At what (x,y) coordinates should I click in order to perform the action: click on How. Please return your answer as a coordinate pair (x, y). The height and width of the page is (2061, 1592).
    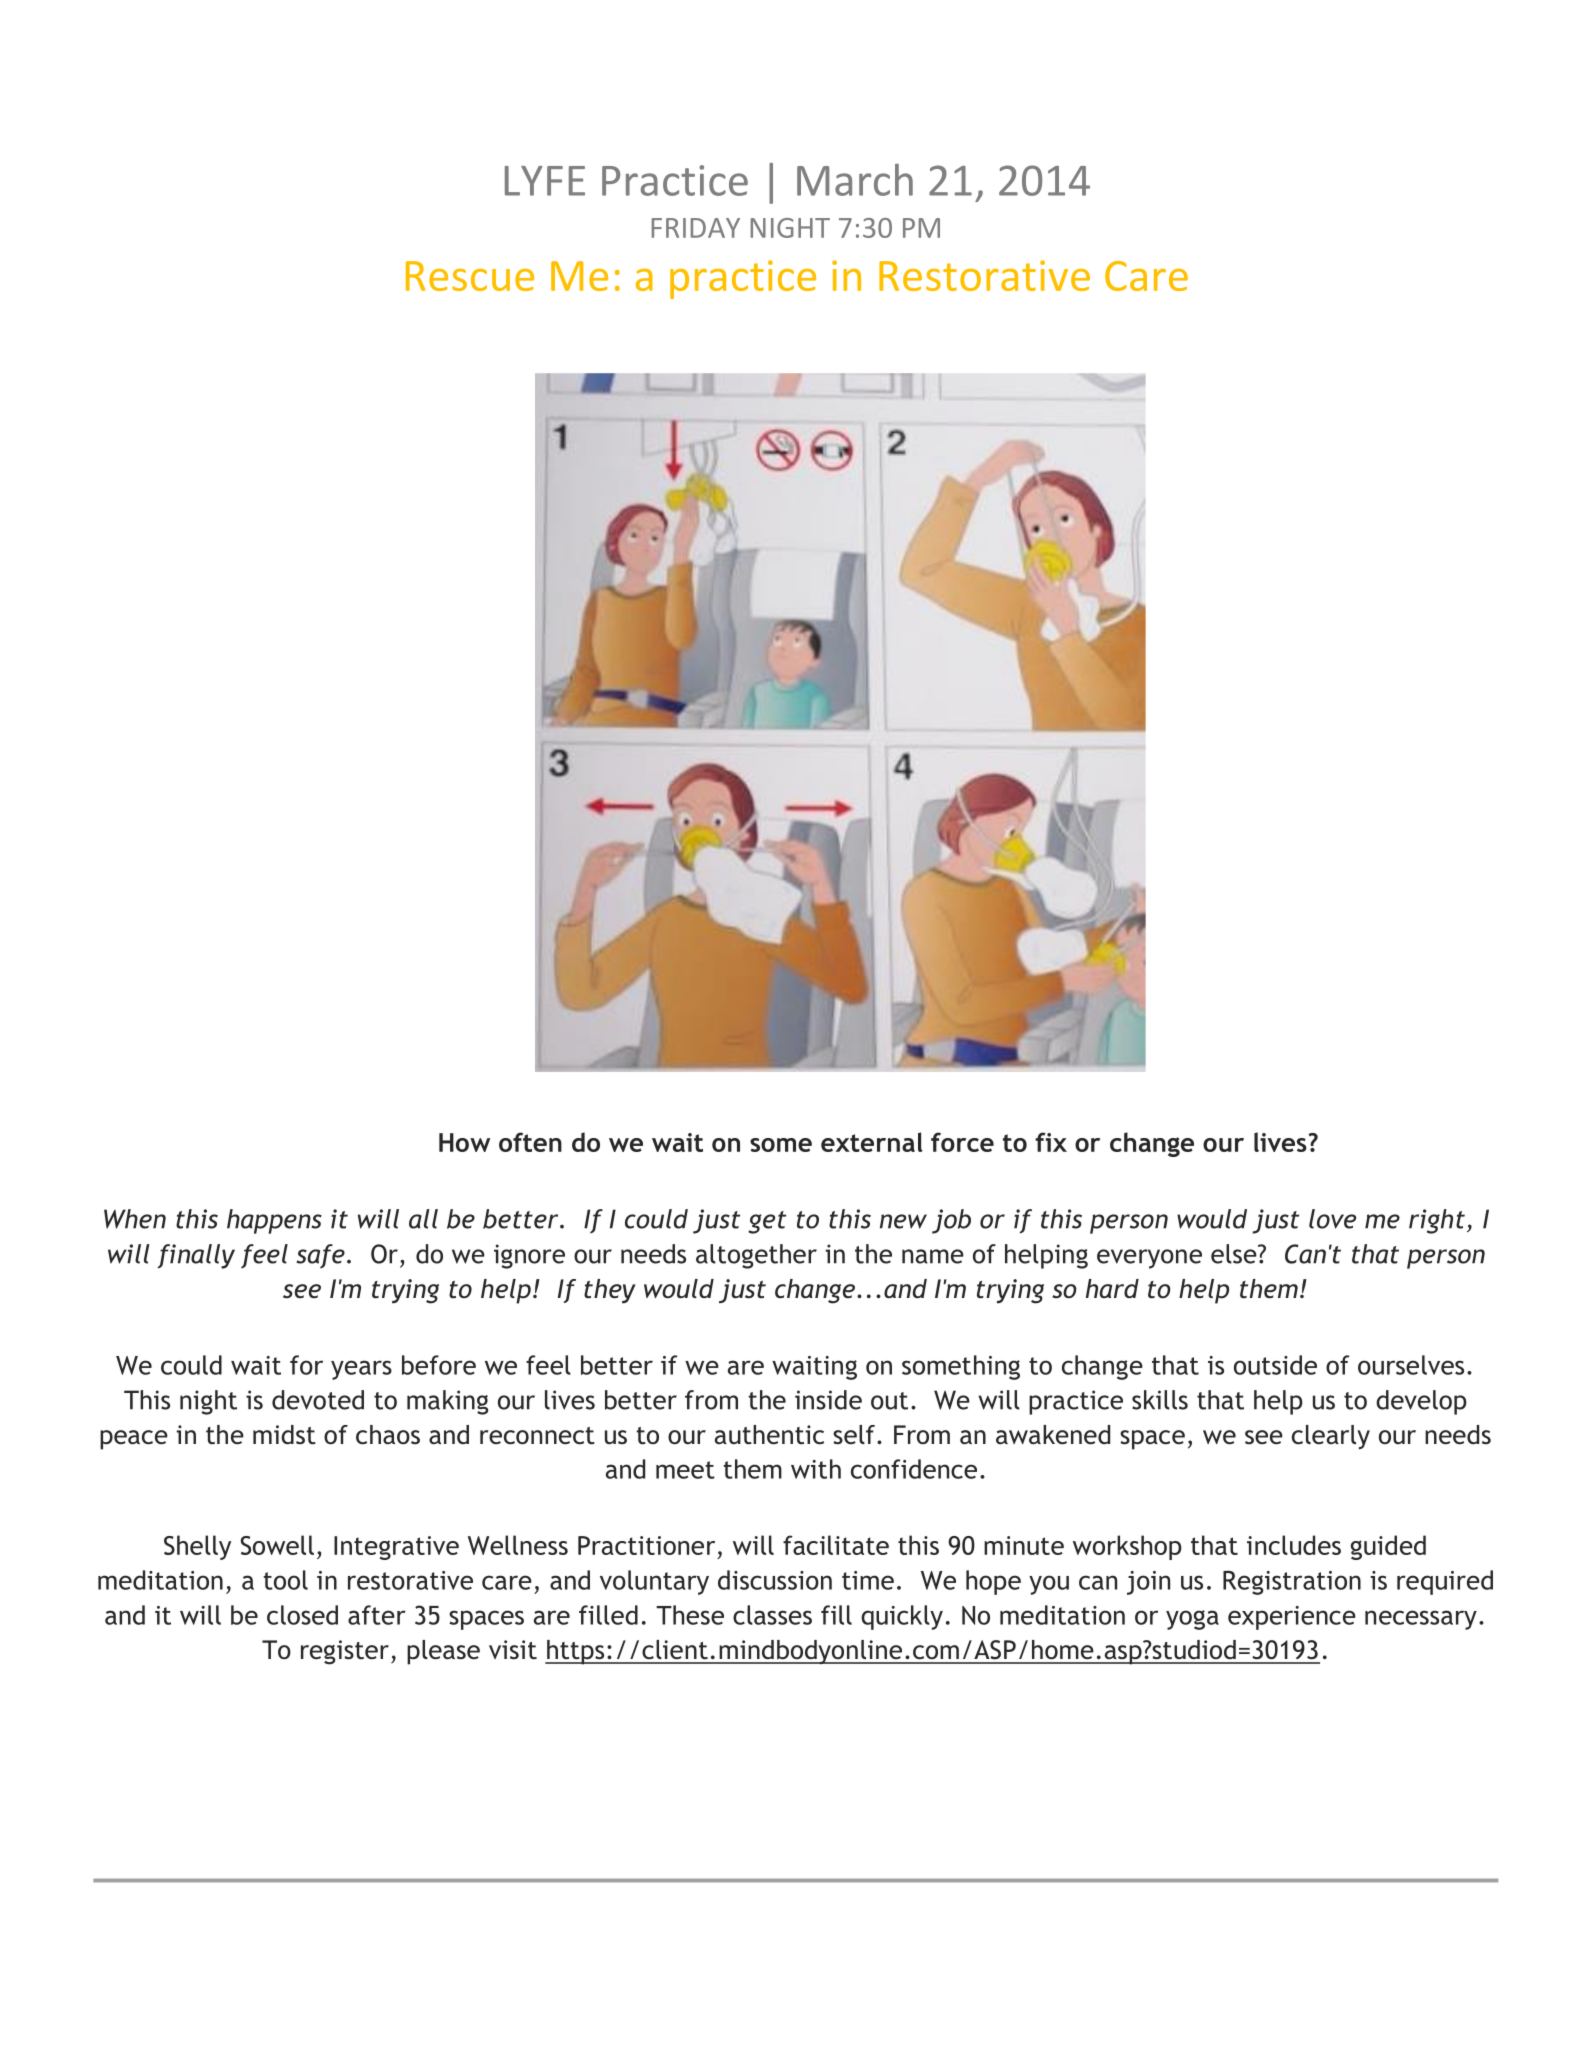
    Looking at the image, I should click on (464, 1142).
